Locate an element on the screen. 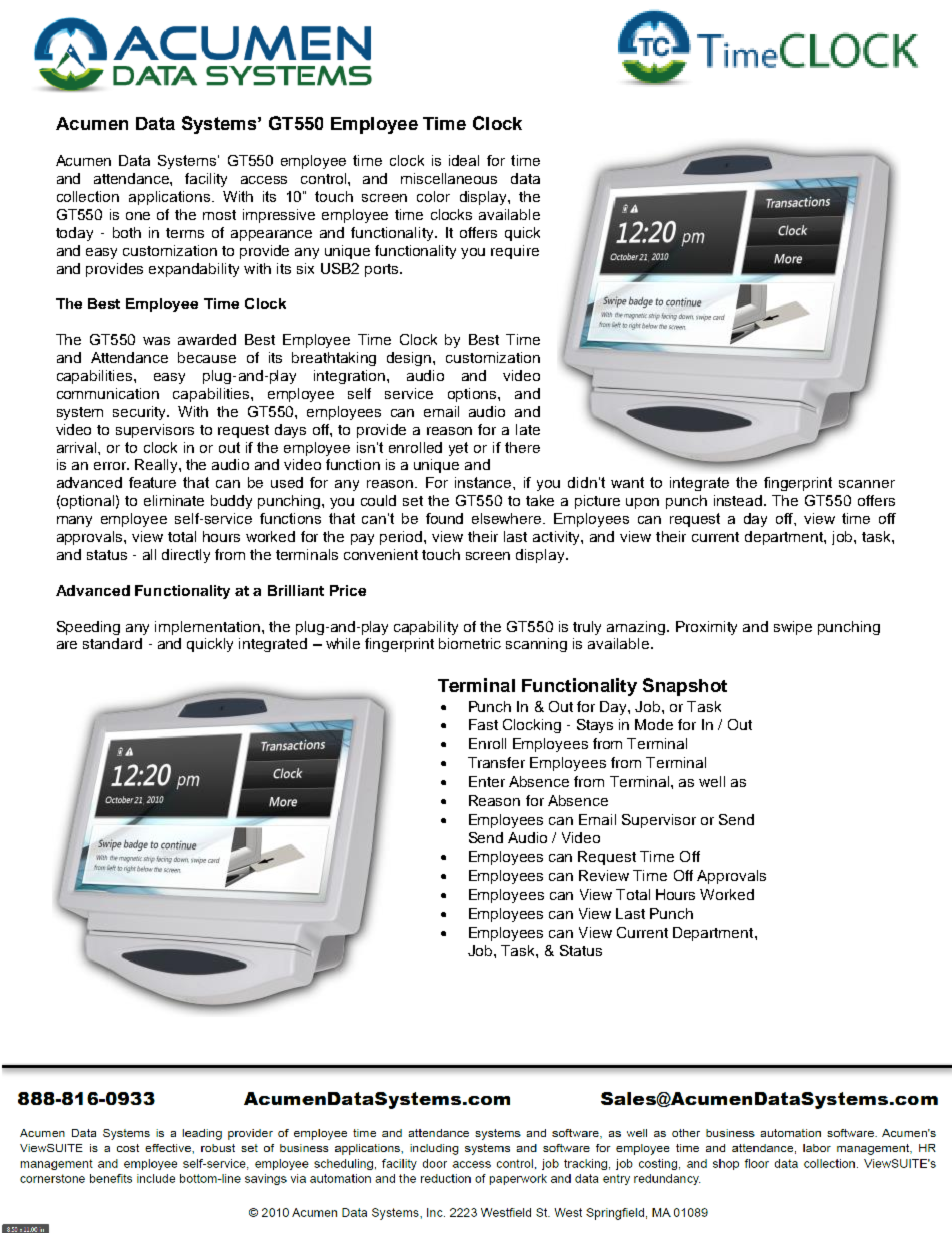 The width and height of the screenshot is (952, 1233). ideal is located at coordinates (464, 160).
